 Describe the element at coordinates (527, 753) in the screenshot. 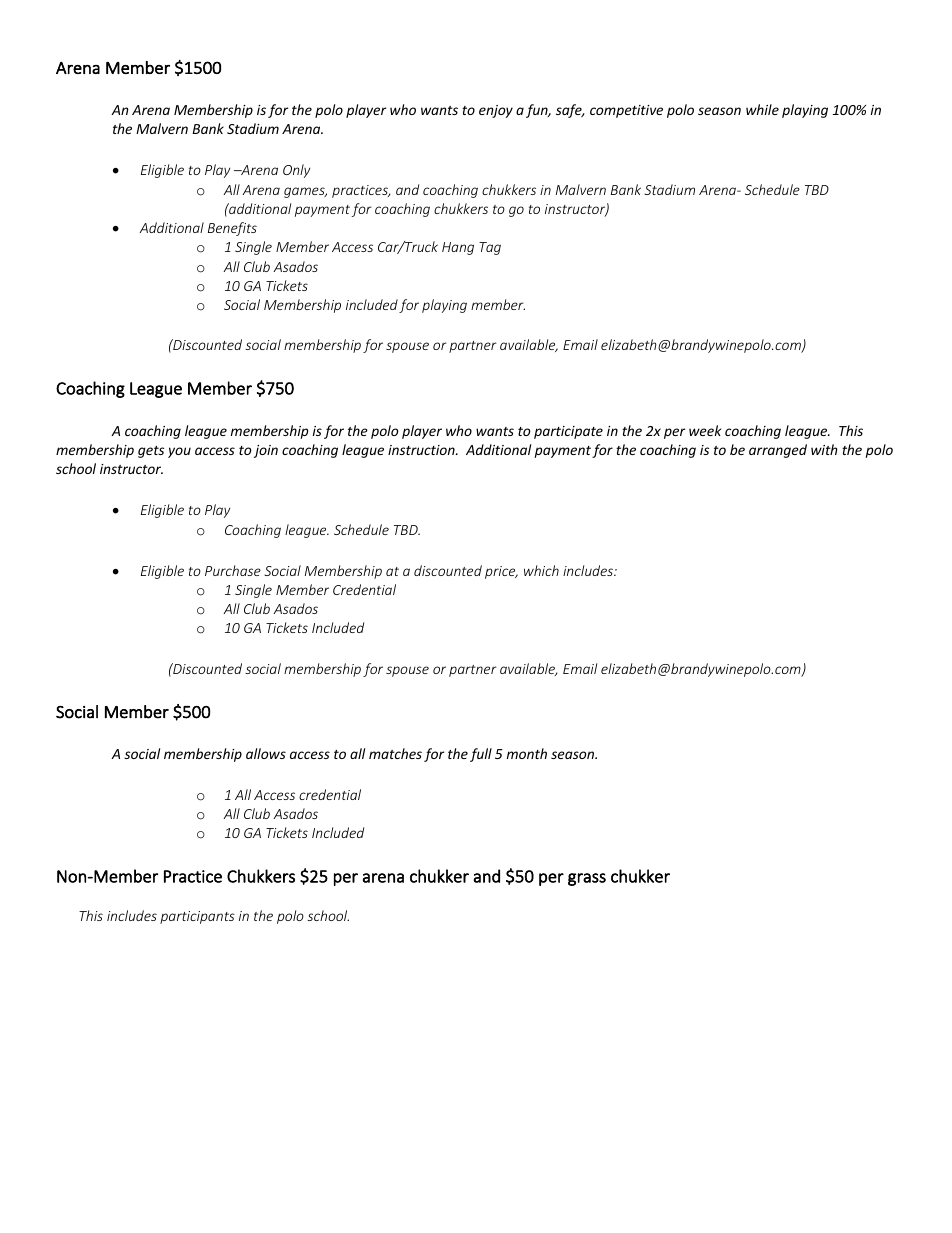

I see `month` at that location.
